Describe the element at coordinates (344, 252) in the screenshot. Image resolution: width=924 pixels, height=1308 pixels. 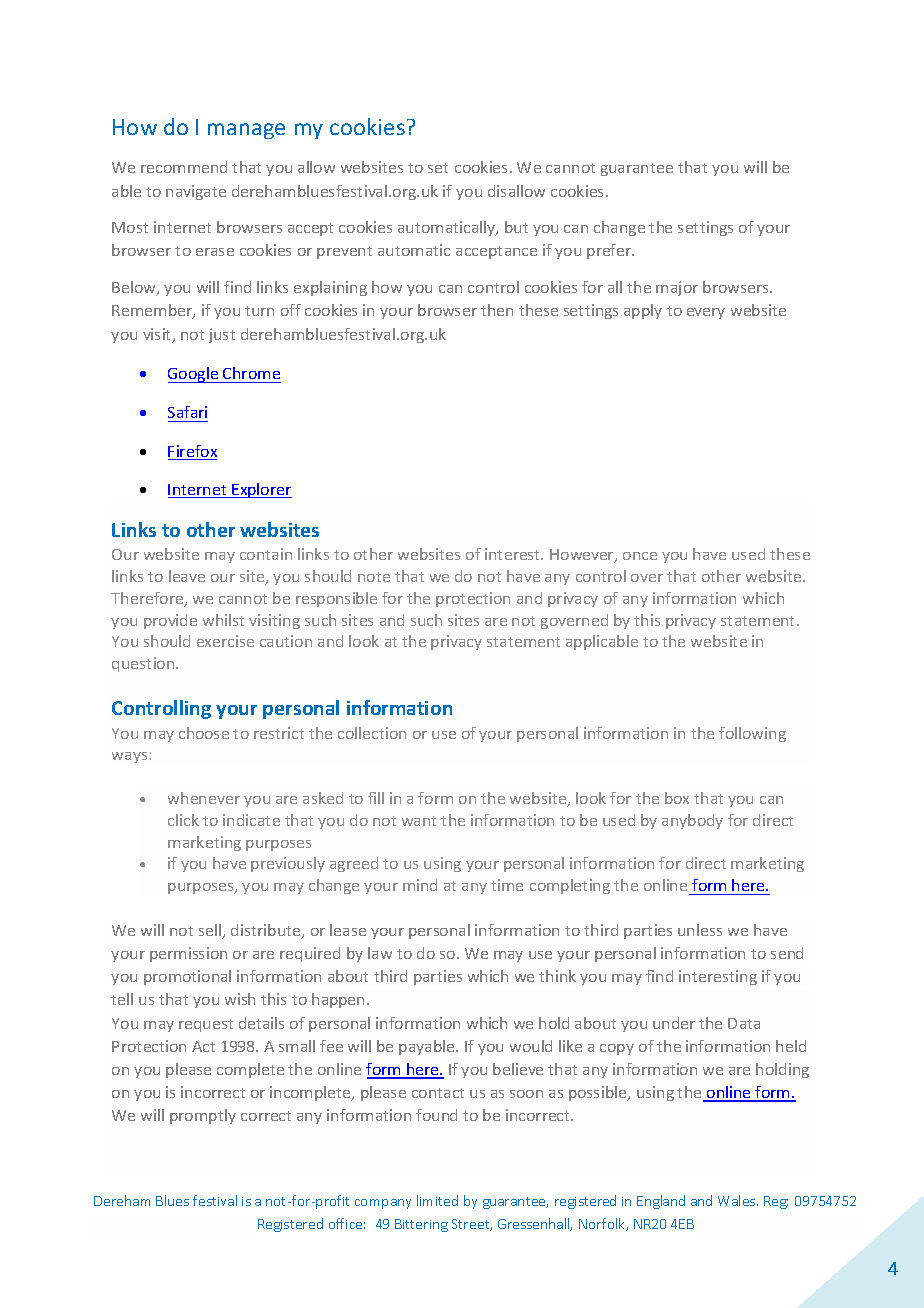
I see `prevent` at that location.
